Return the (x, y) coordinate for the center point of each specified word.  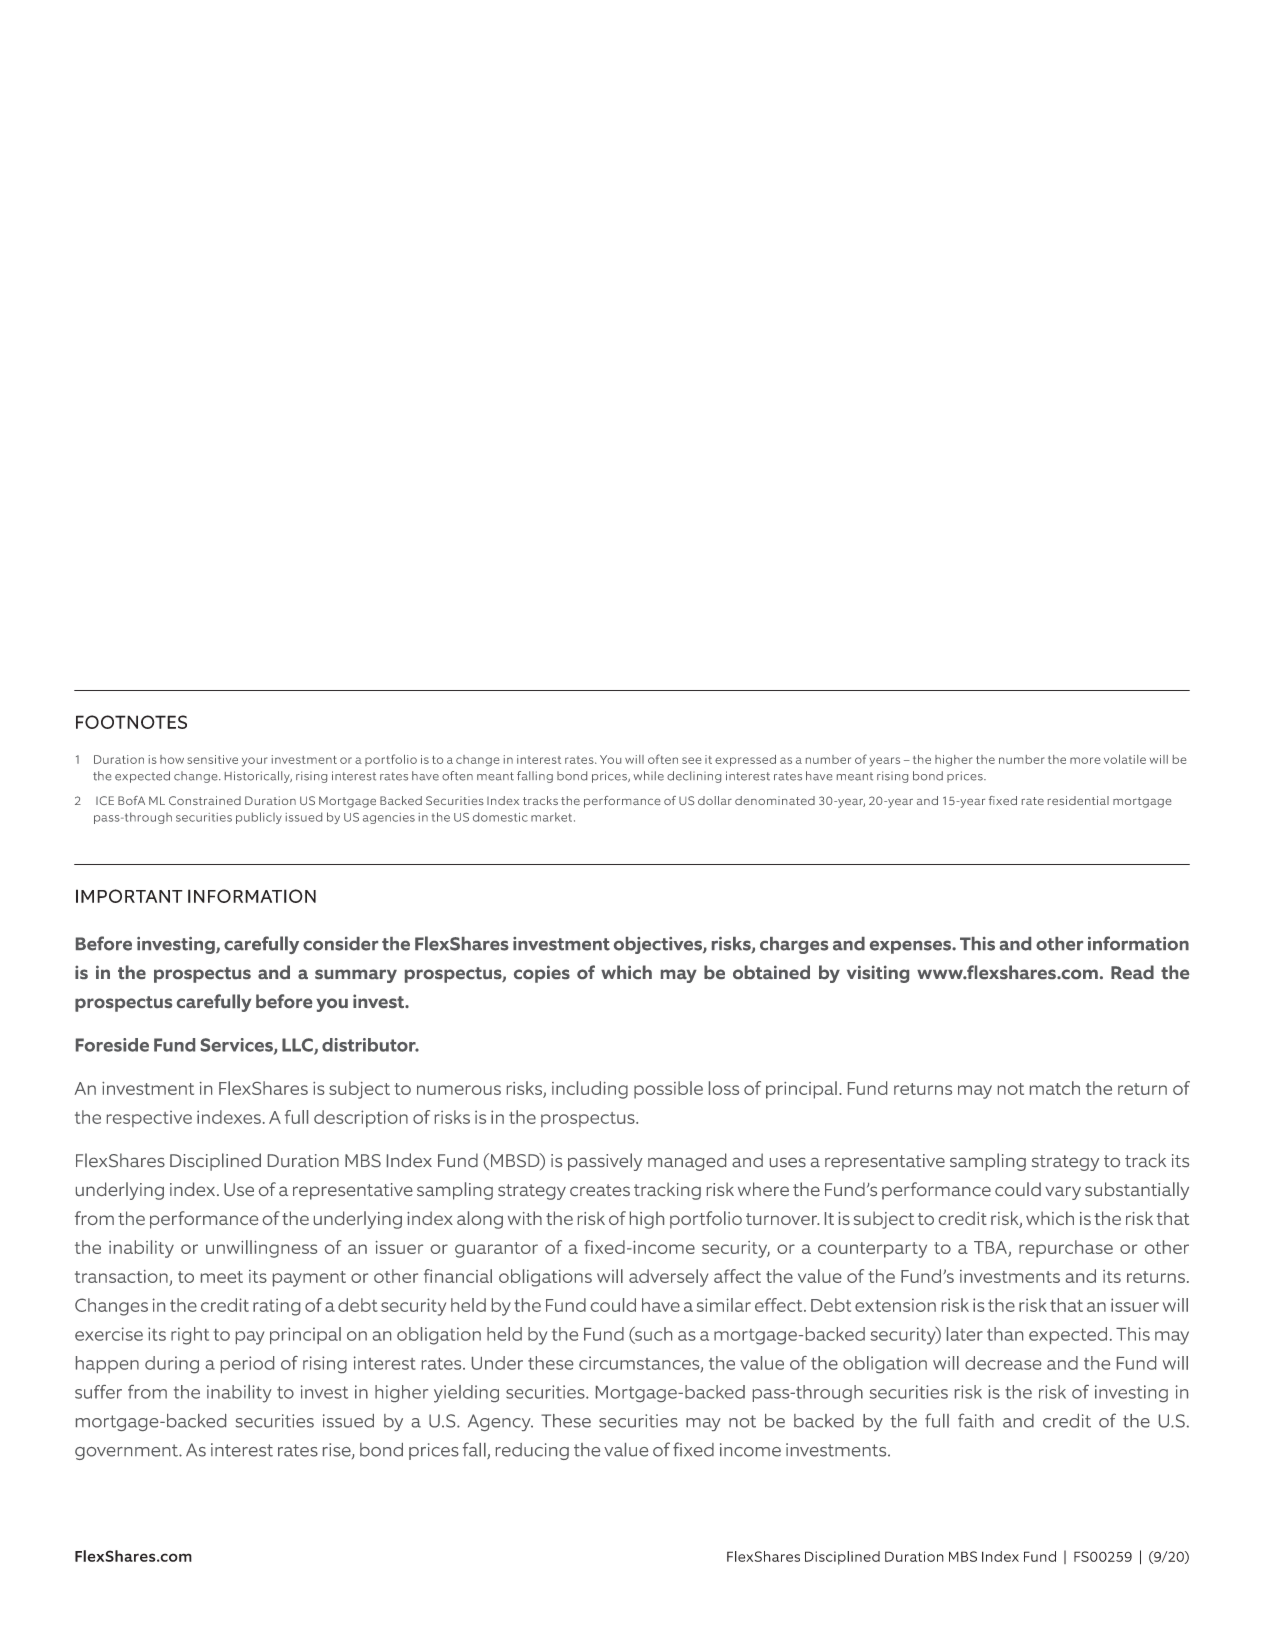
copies (542, 974)
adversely (669, 1278)
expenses (911, 947)
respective (149, 1119)
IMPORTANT (129, 896)
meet (222, 1277)
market (553, 817)
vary (1063, 1193)
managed (687, 1162)
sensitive (212, 759)
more (1085, 760)
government (127, 1452)
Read (1132, 972)
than (1005, 1334)
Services (238, 1046)
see (691, 760)
